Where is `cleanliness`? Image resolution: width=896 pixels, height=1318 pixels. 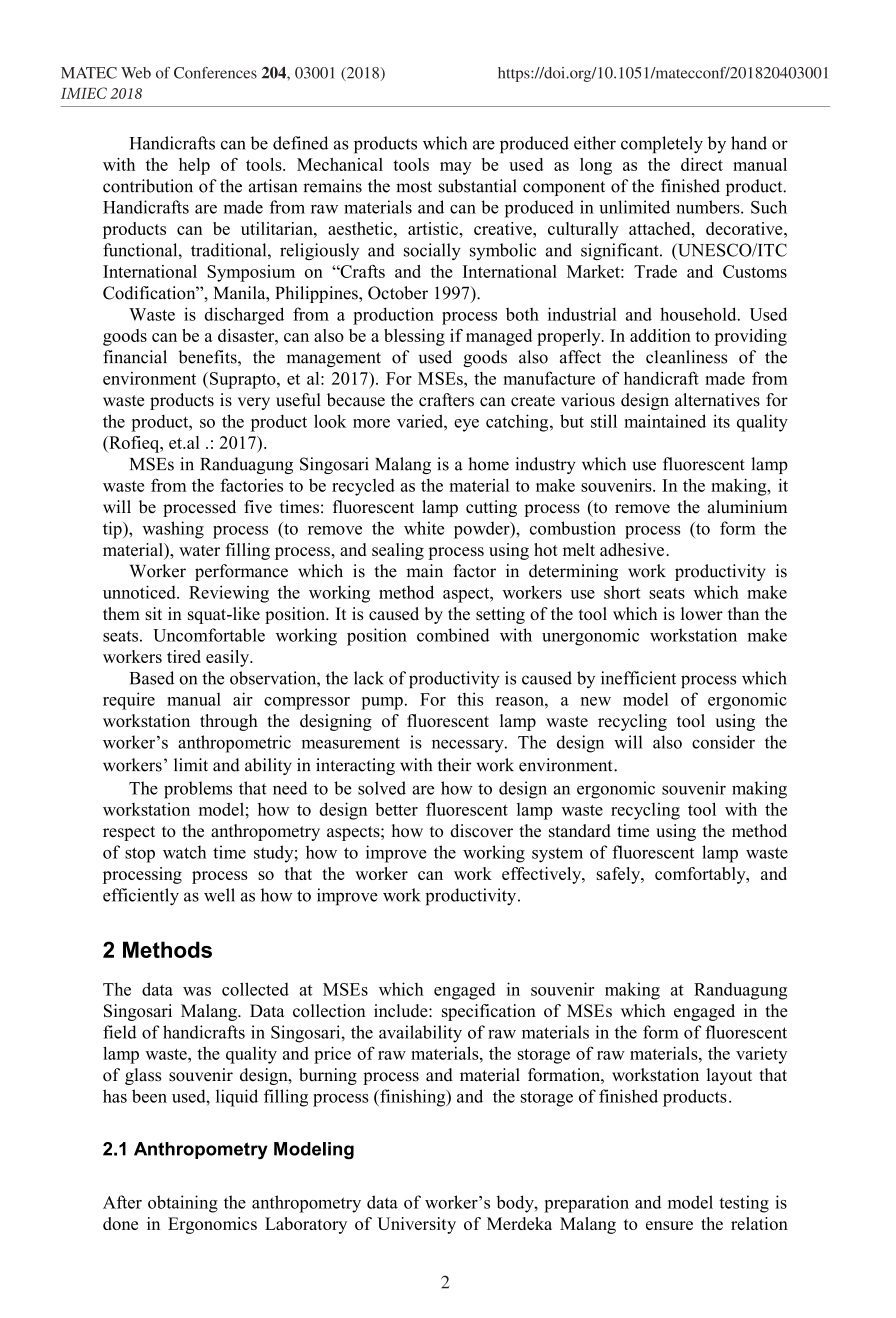
cleanliness is located at coordinates (686, 357).
